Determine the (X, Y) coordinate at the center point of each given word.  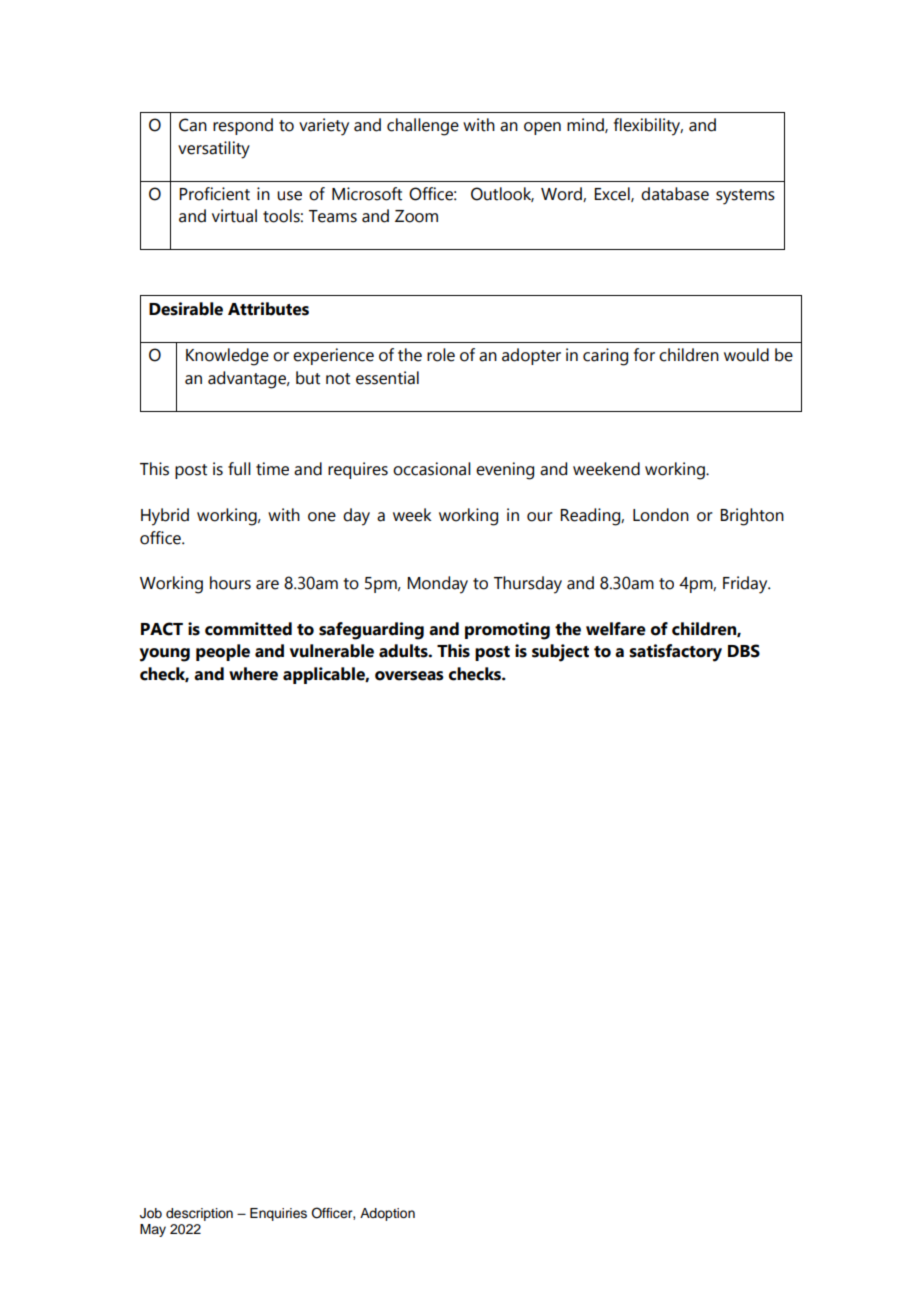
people (223, 652)
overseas (409, 676)
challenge (423, 127)
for (644, 355)
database (675, 194)
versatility (214, 150)
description (199, 1214)
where (253, 674)
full (239, 469)
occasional (432, 469)
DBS (744, 651)
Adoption (387, 1214)
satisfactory (675, 653)
